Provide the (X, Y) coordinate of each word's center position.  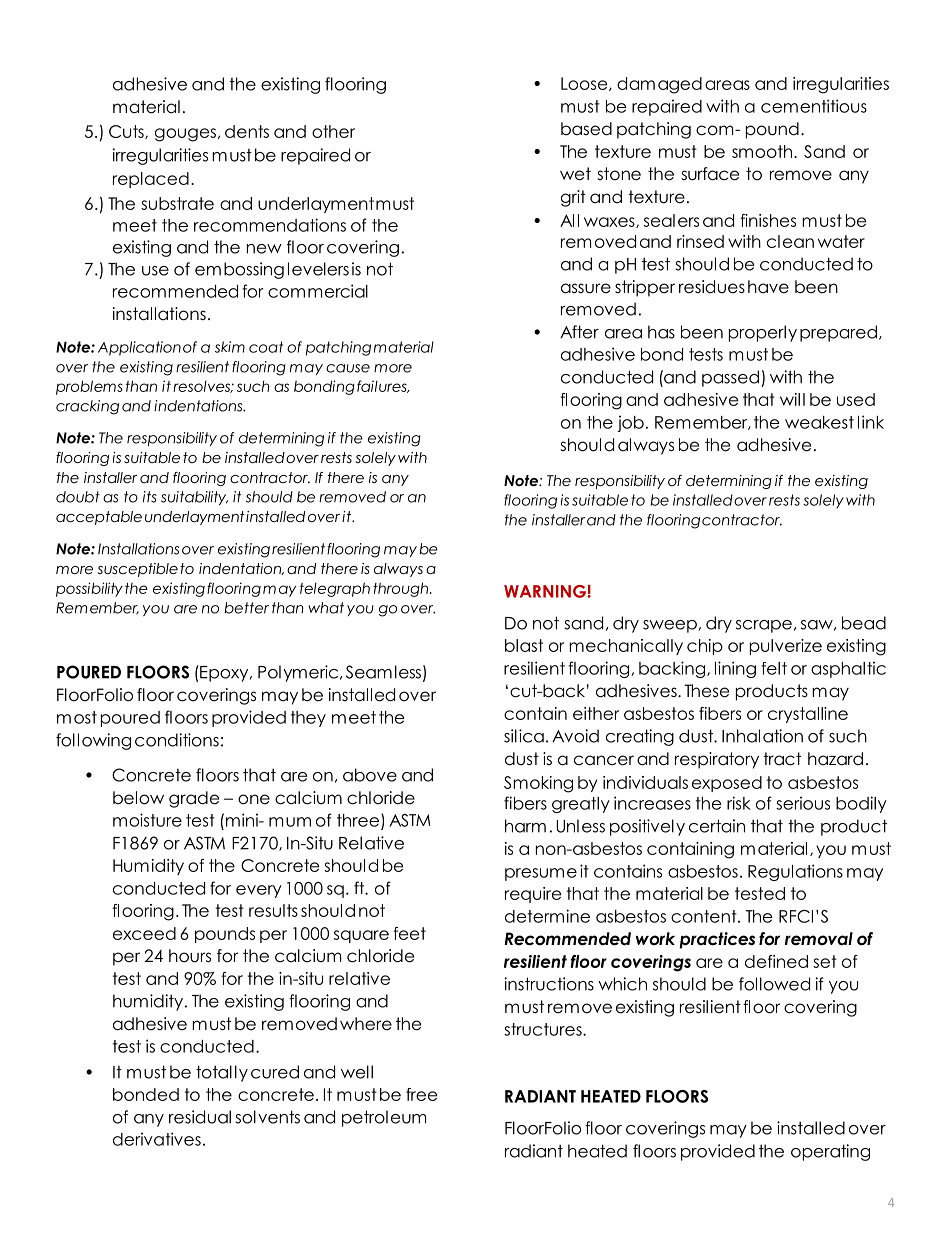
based (586, 129)
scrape (764, 626)
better (246, 608)
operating (830, 1152)
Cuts (127, 132)
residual (200, 1117)
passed (730, 378)
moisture (147, 820)
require (533, 895)
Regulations (795, 872)
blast (524, 645)
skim (230, 347)
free (421, 1094)
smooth (763, 151)
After (579, 332)
